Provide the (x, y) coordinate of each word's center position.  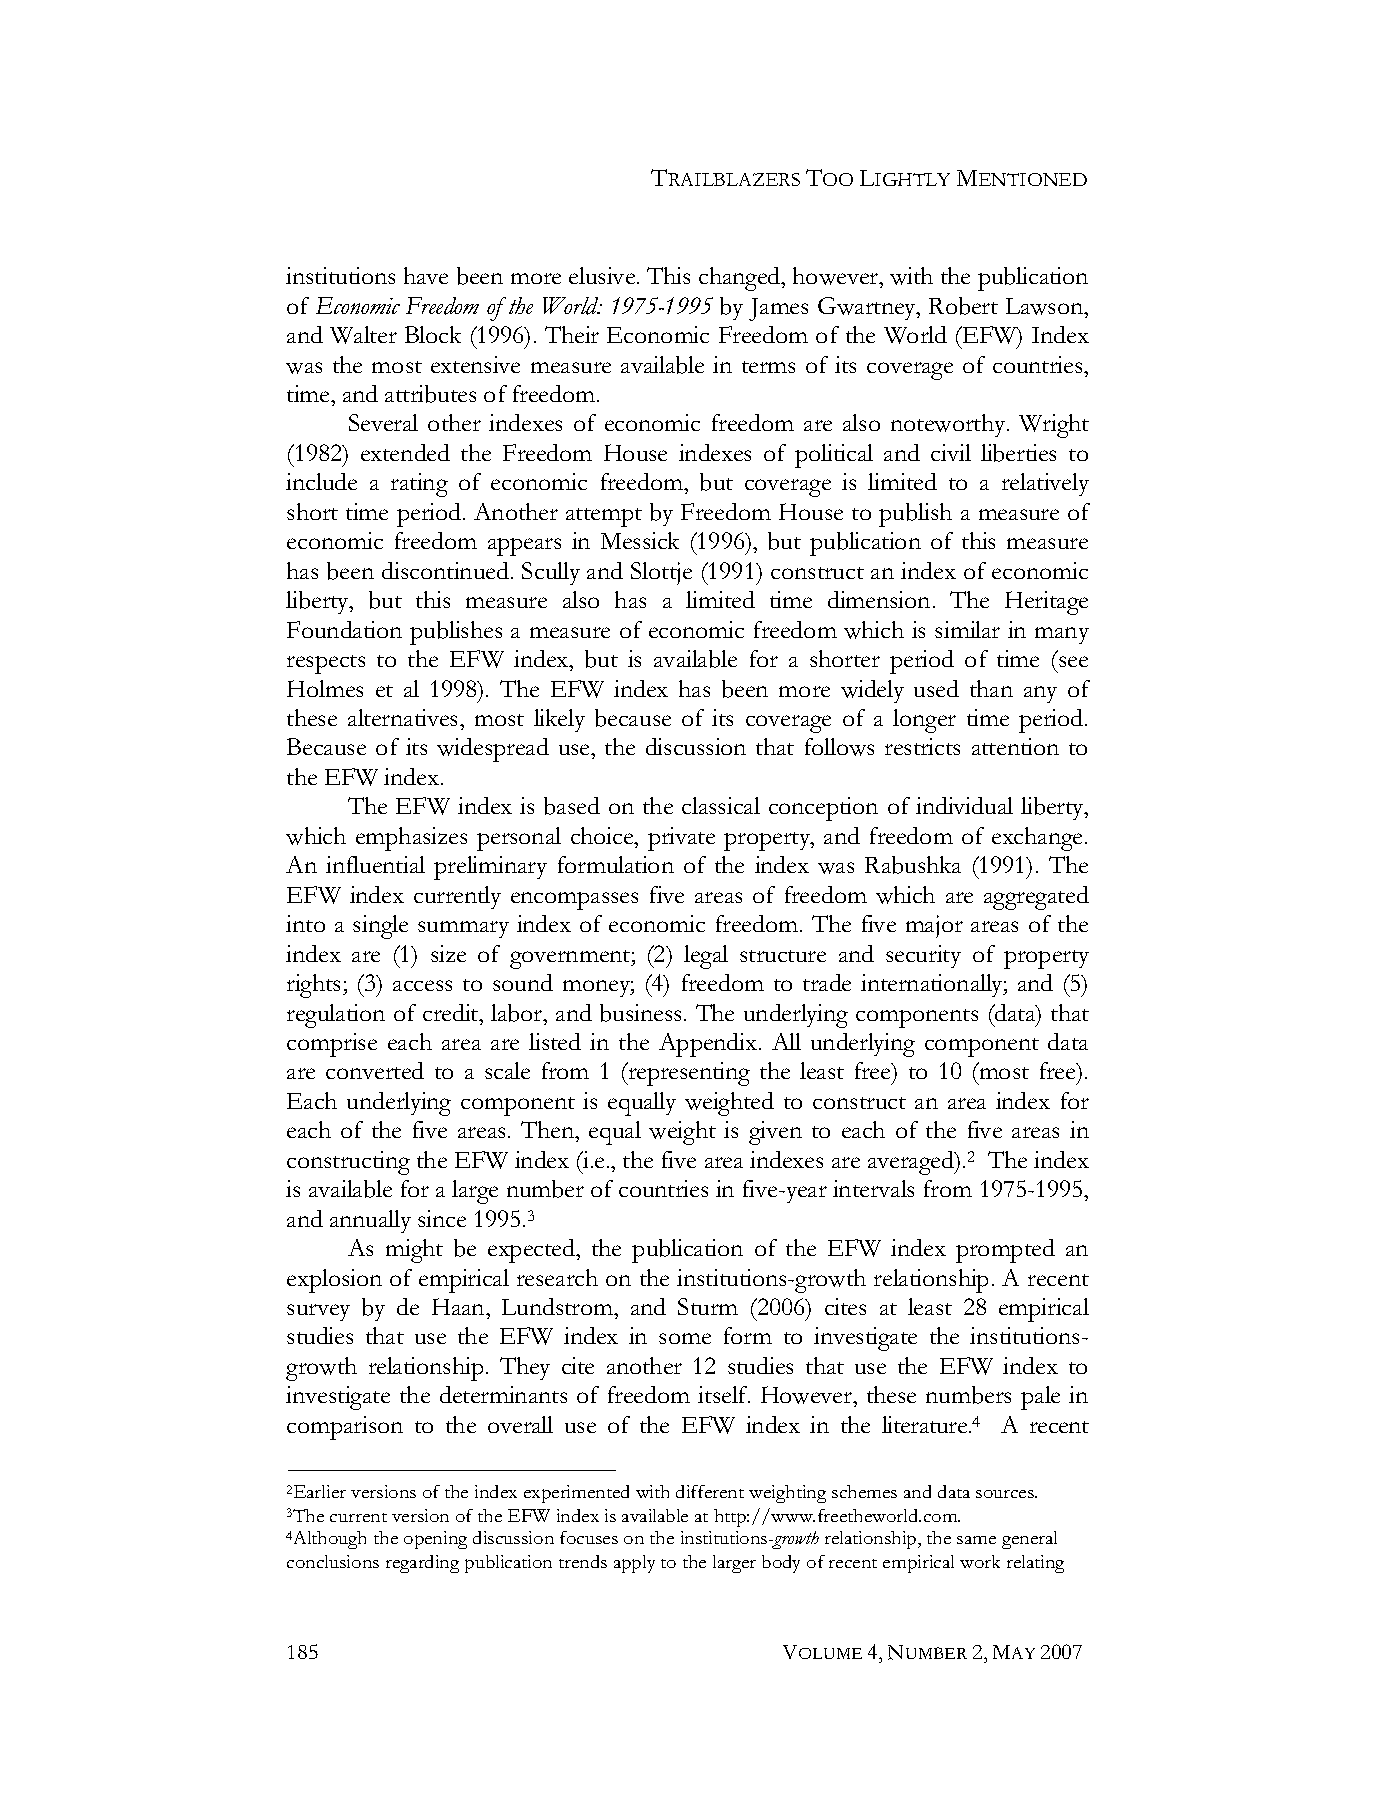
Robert (963, 306)
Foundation (344, 629)
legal (706, 957)
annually (370, 1221)
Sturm (708, 1306)
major (934, 926)
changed (741, 279)
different (710, 1491)
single (380, 927)
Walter (363, 335)
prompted (1005, 1251)
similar (967, 629)
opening (435, 1540)
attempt (604, 517)
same (976, 1540)
